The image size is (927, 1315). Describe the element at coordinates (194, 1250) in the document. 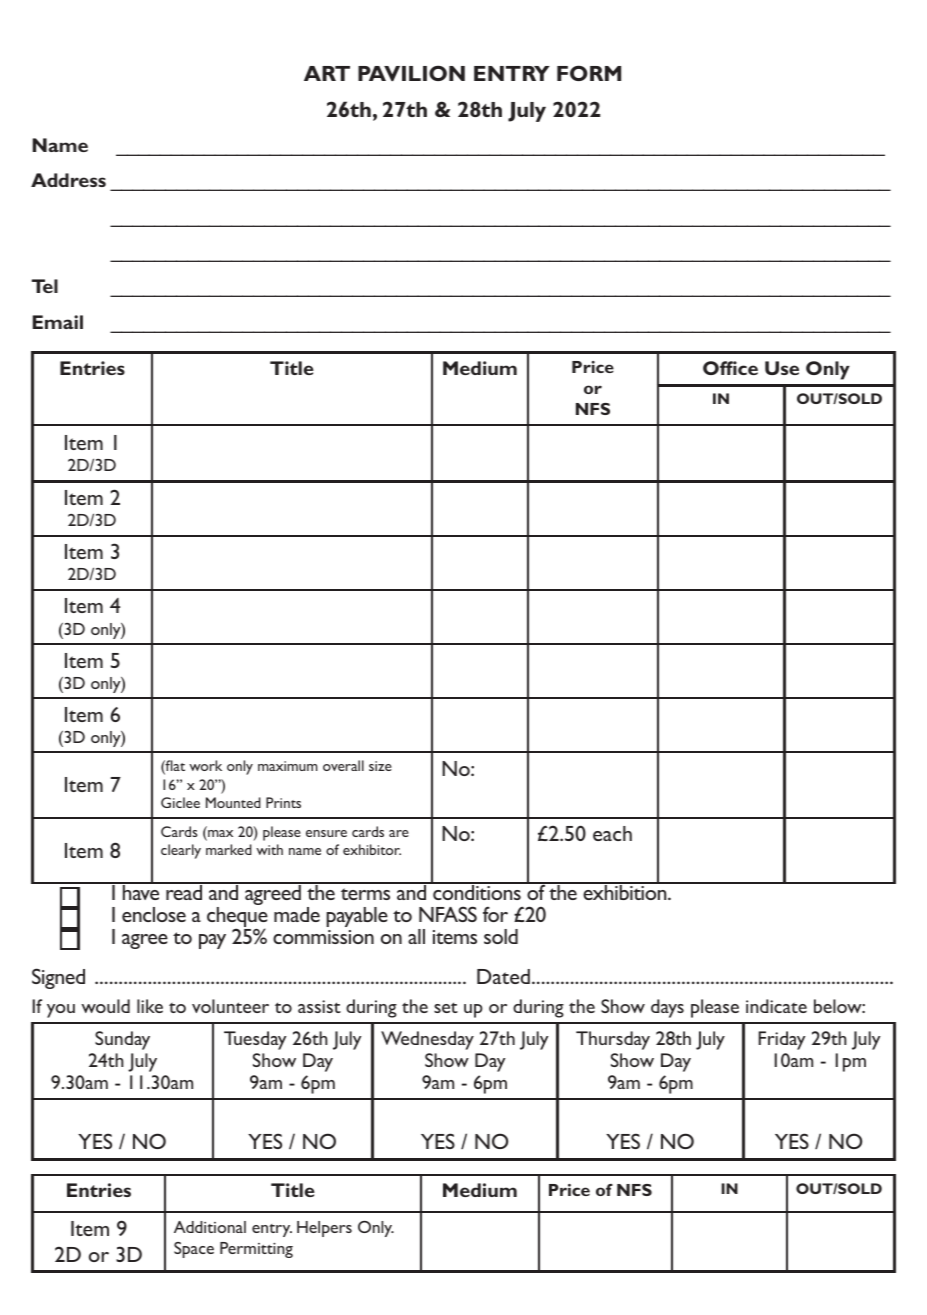

I see `Space` at that location.
